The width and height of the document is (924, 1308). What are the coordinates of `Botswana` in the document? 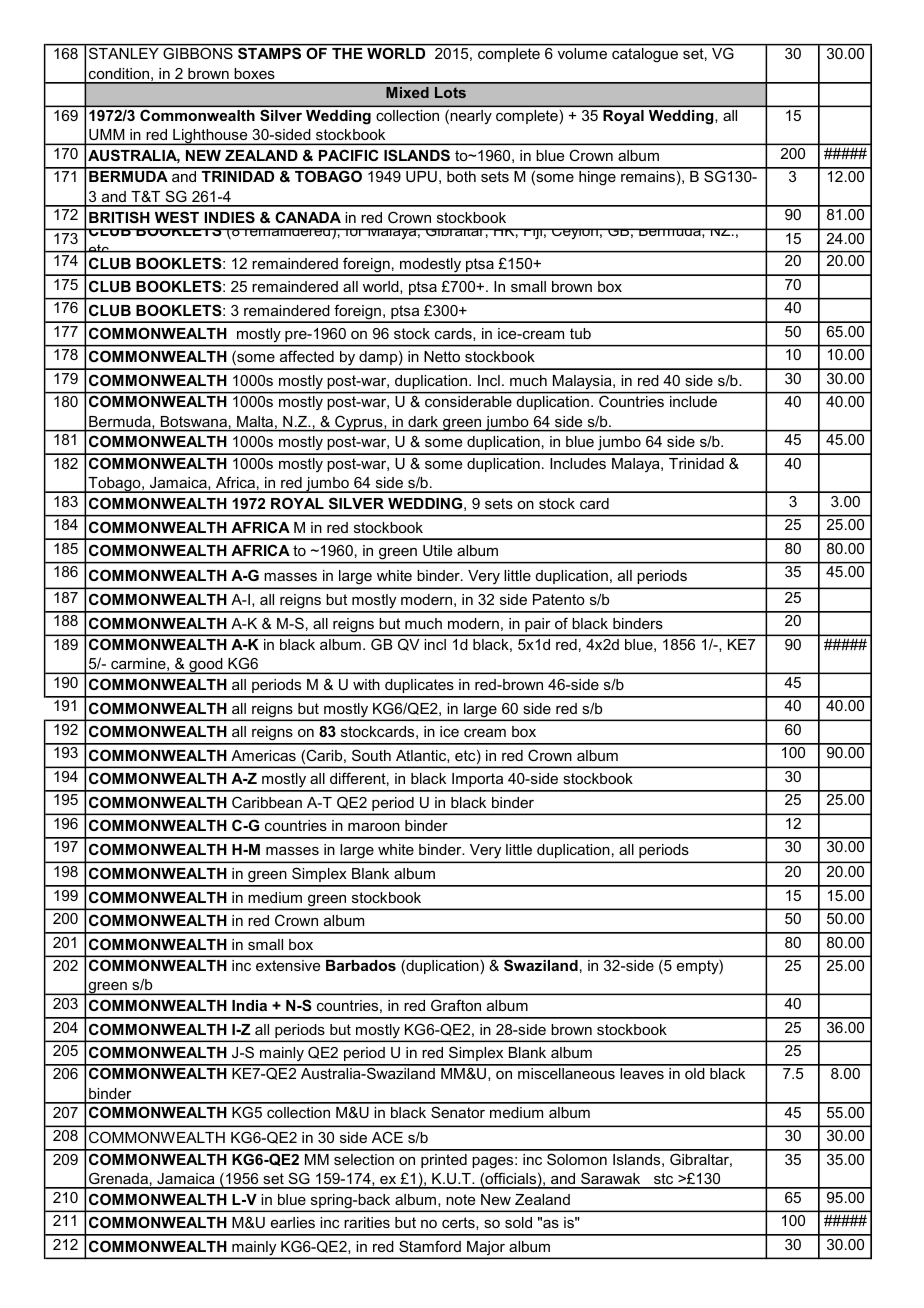 It's located at (194, 421).
